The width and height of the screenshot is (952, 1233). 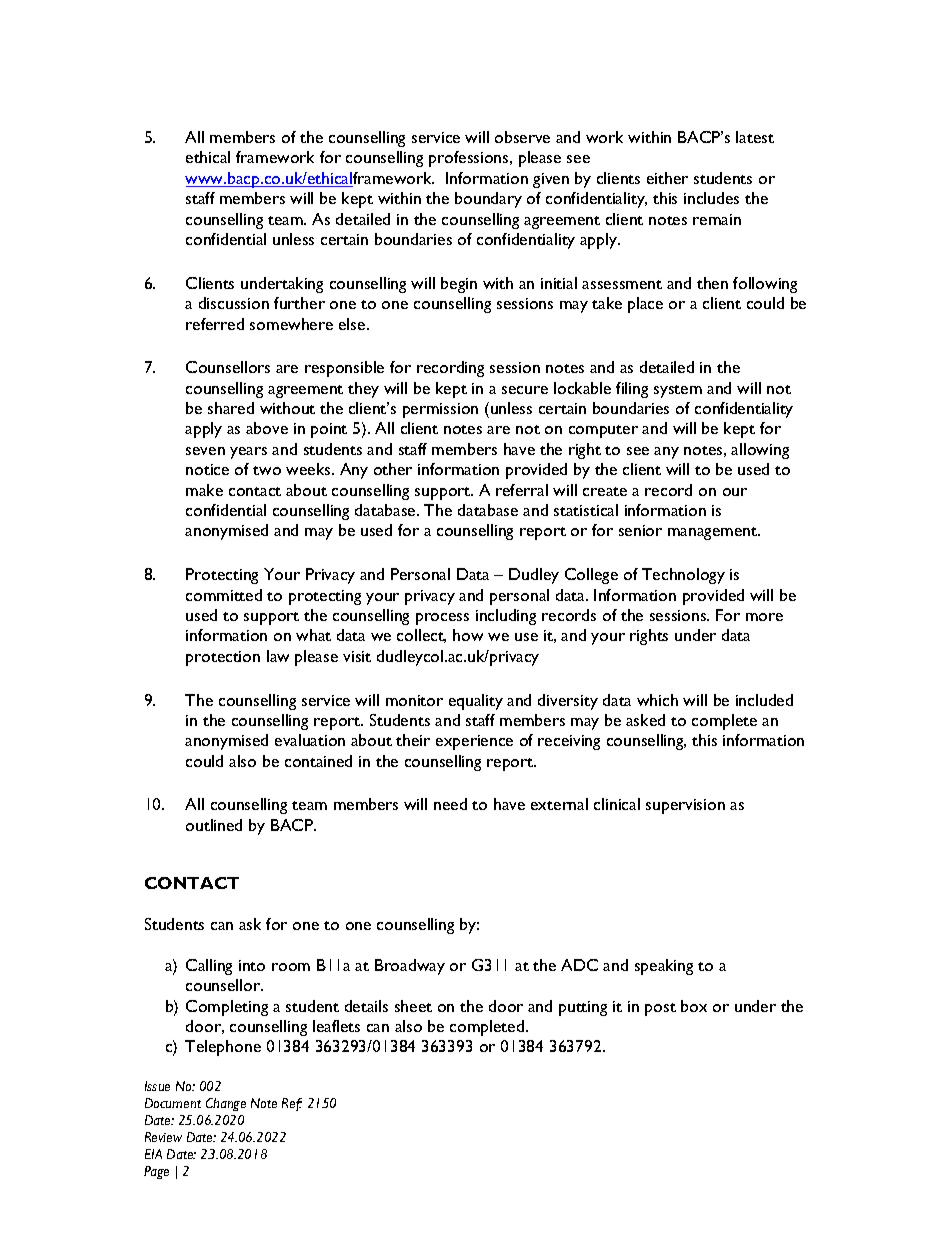 I want to click on make, so click(x=204, y=490).
